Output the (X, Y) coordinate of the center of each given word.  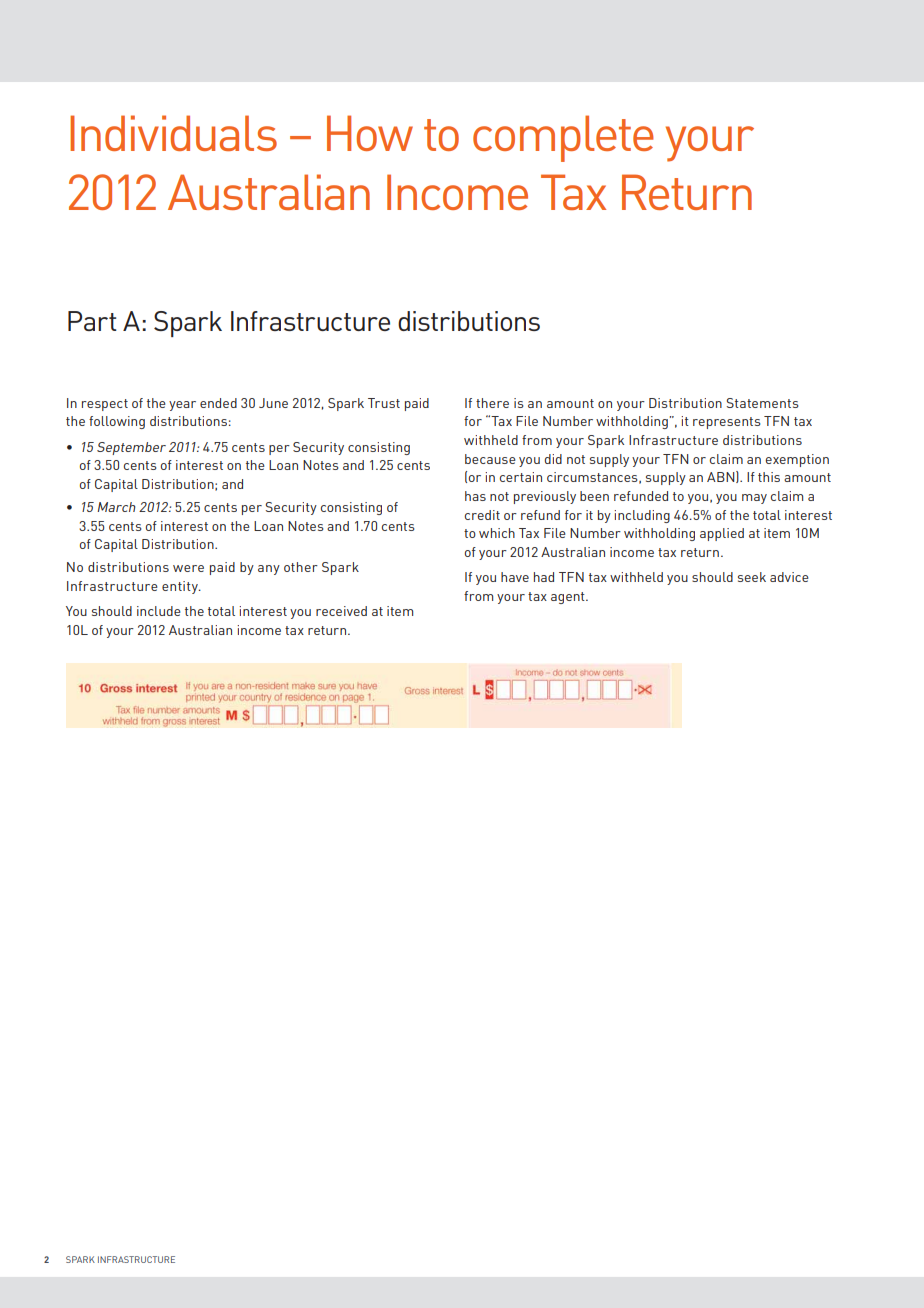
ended (218, 403)
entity (181, 587)
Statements (763, 403)
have (515, 577)
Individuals (173, 133)
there (492, 403)
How (370, 133)
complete (563, 138)
